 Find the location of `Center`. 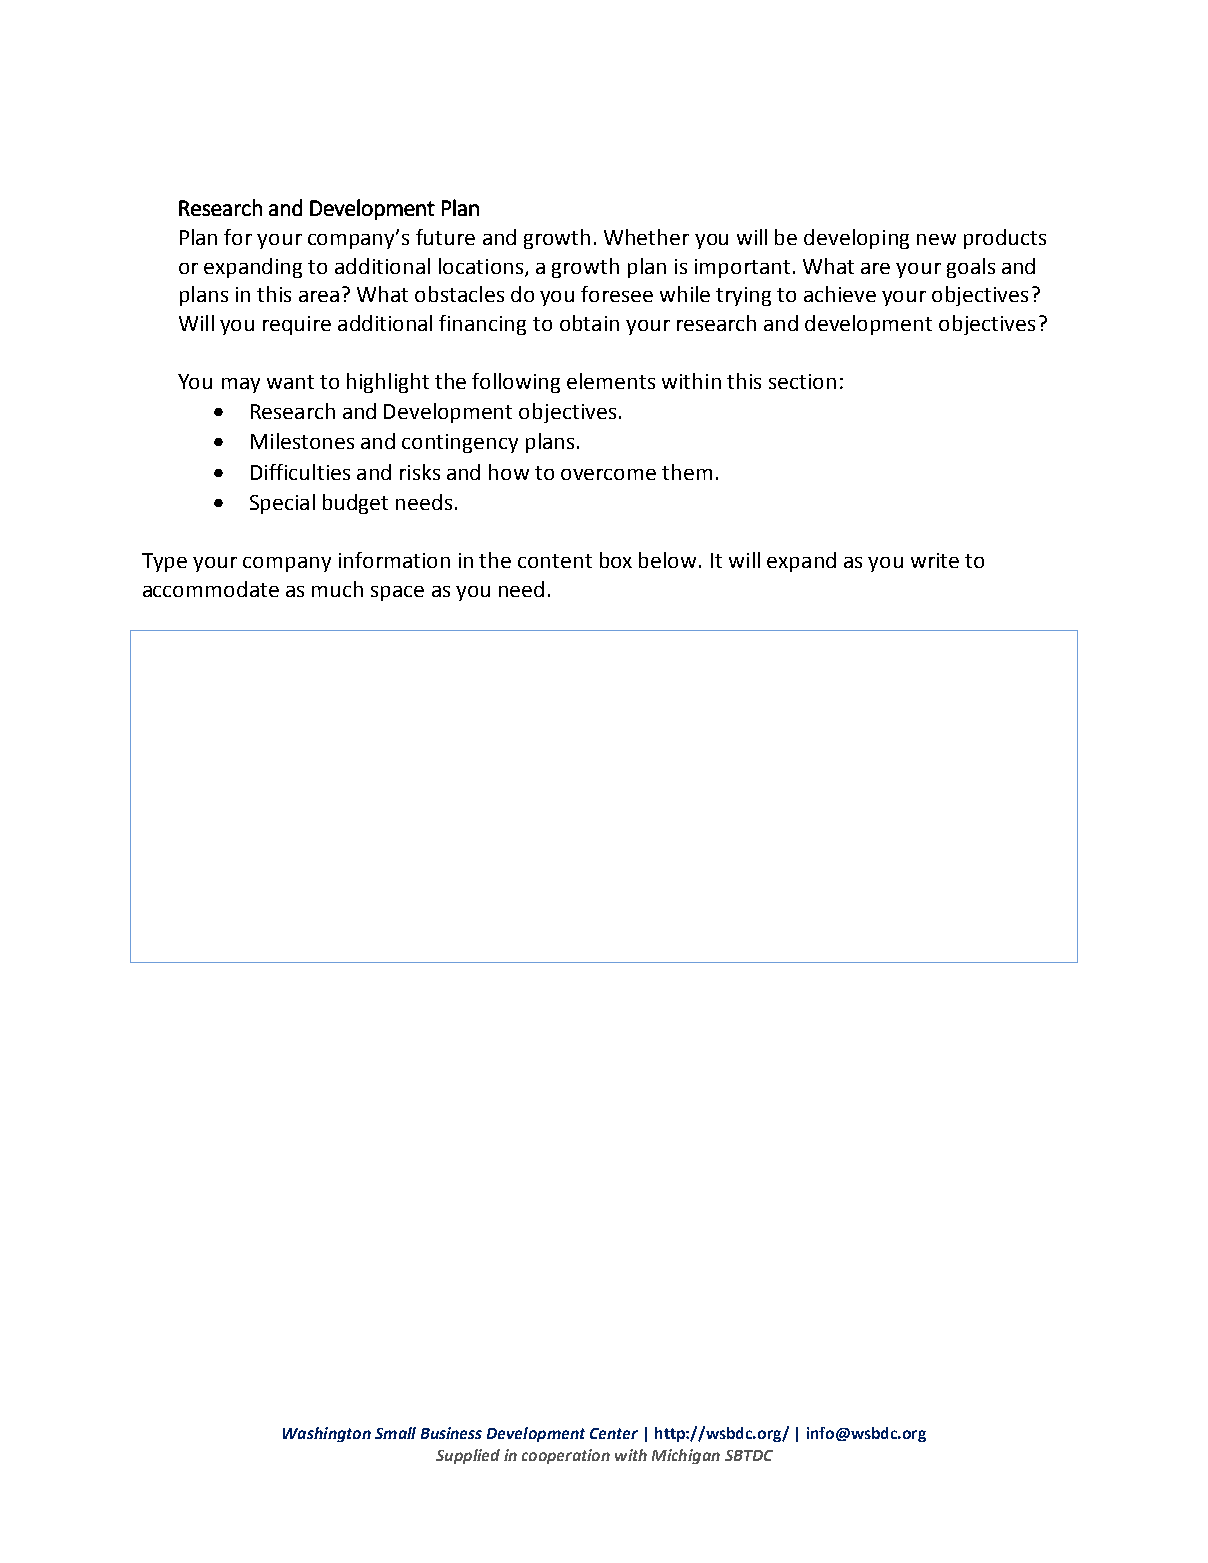

Center is located at coordinates (614, 1433).
